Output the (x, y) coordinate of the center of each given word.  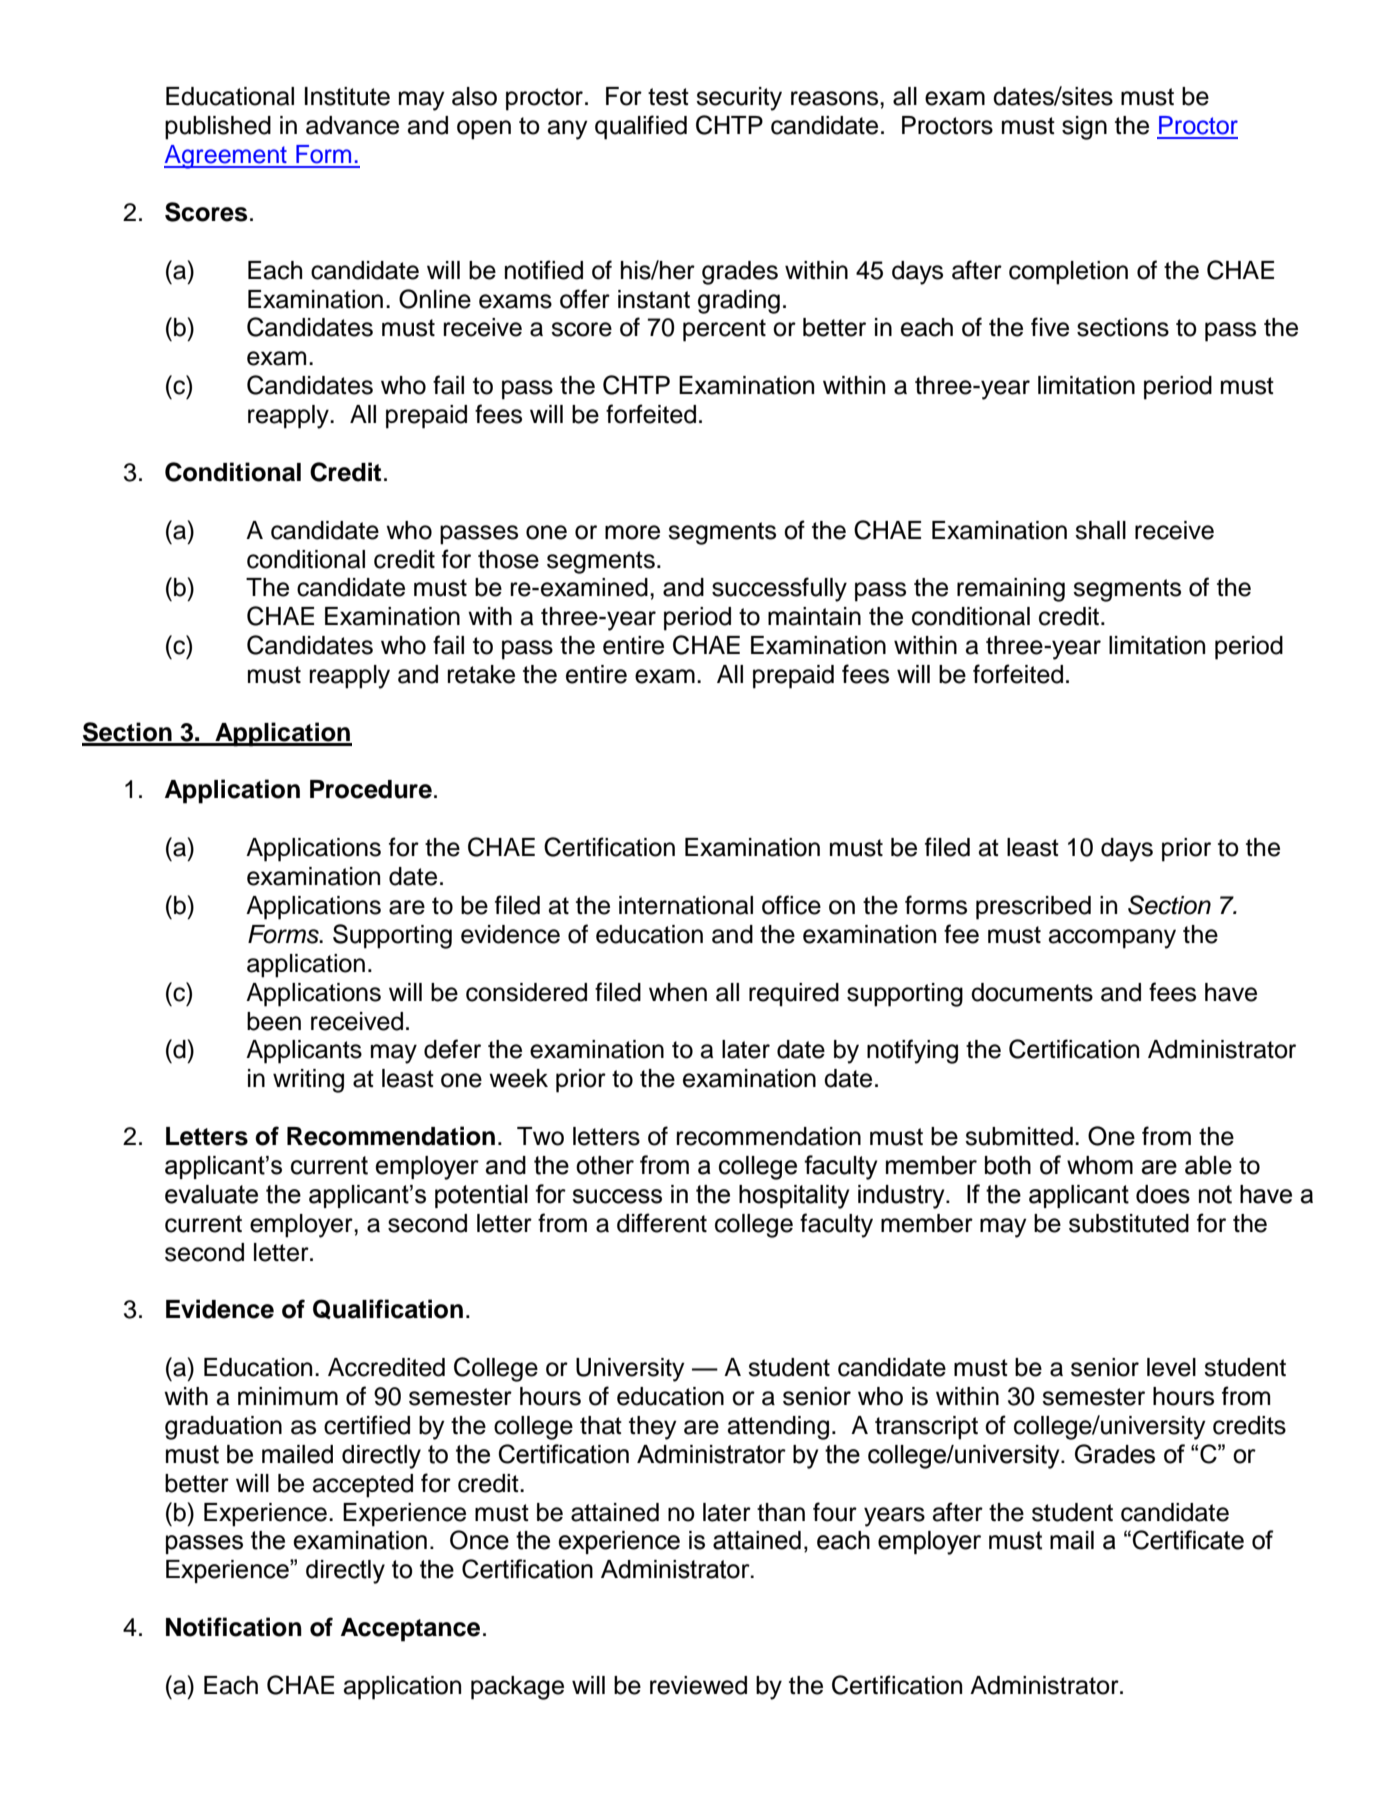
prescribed (1033, 908)
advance (352, 125)
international (686, 905)
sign (1084, 128)
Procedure (371, 789)
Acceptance (410, 1630)
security (739, 99)
